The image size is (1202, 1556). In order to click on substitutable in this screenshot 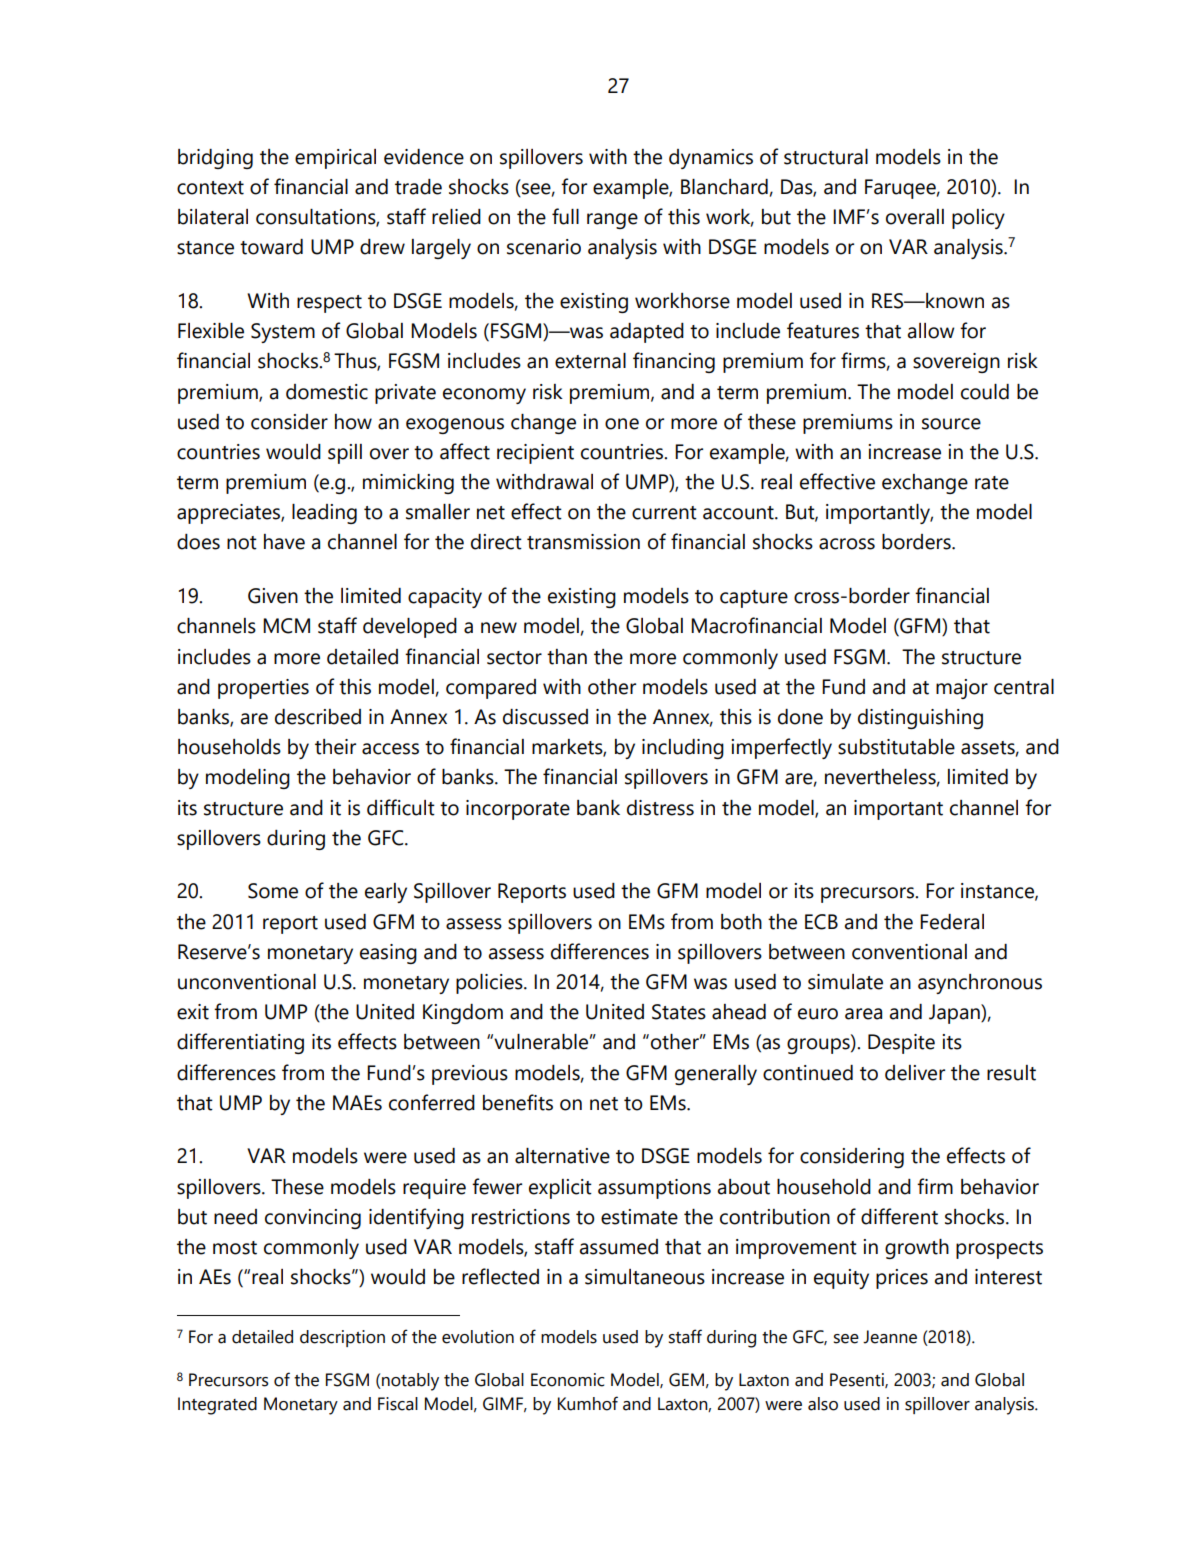, I will do `click(896, 747)`.
